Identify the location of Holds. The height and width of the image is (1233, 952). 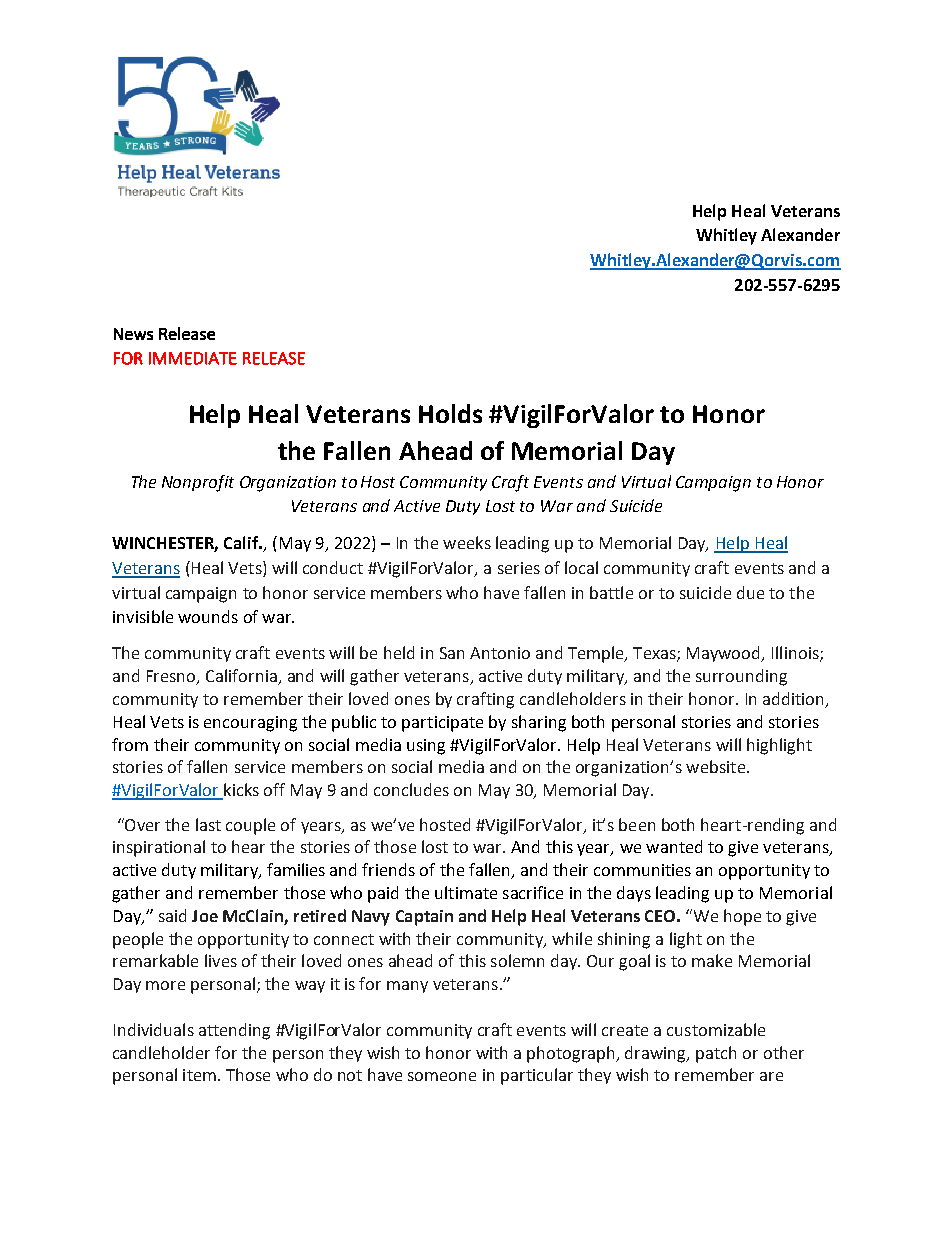
(450, 413).
